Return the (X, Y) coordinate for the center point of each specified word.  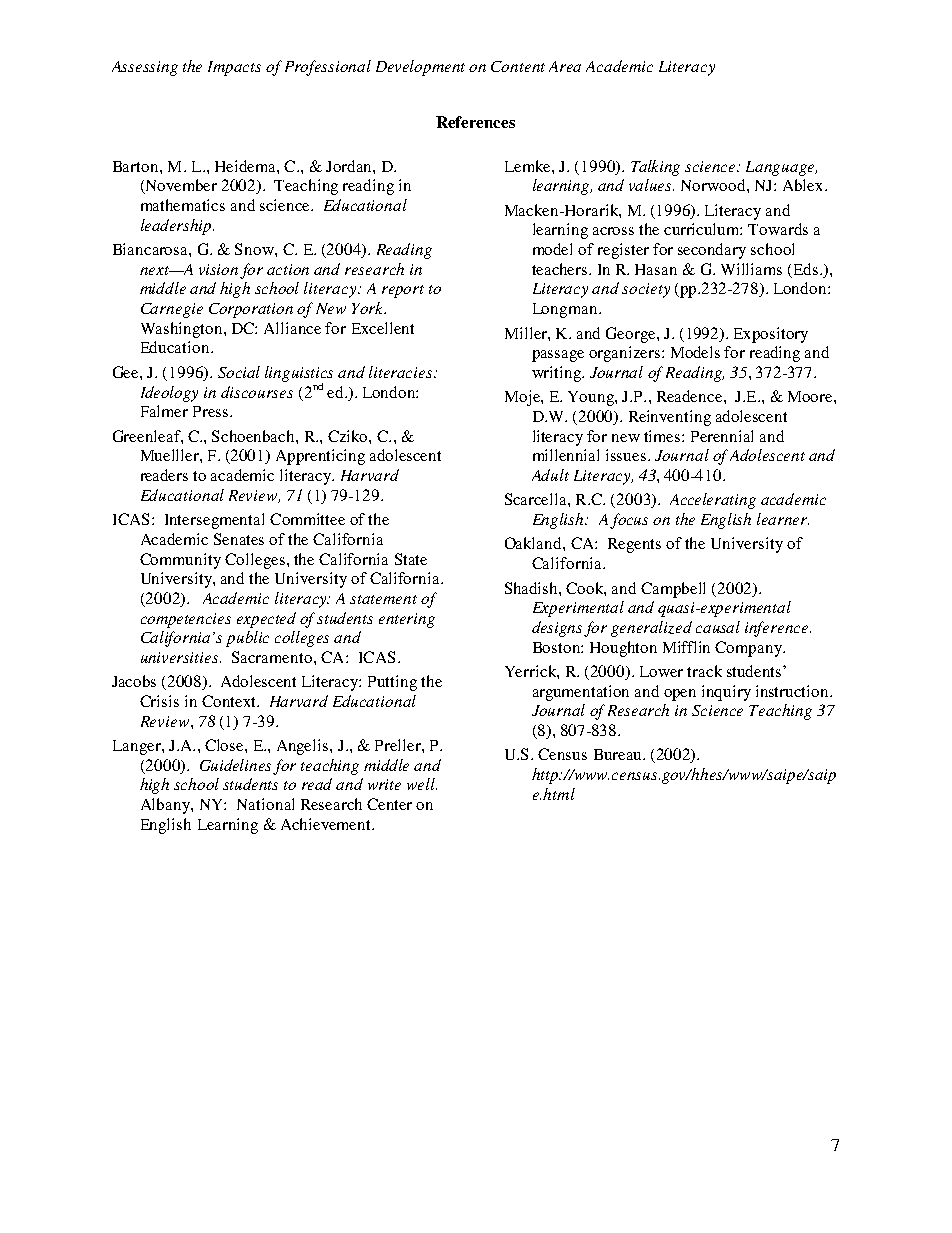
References (475, 122)
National (265, 804)
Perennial (722, 436)
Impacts (234, 68)
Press (212, 411)
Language (781, 168)
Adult (550, 475)
